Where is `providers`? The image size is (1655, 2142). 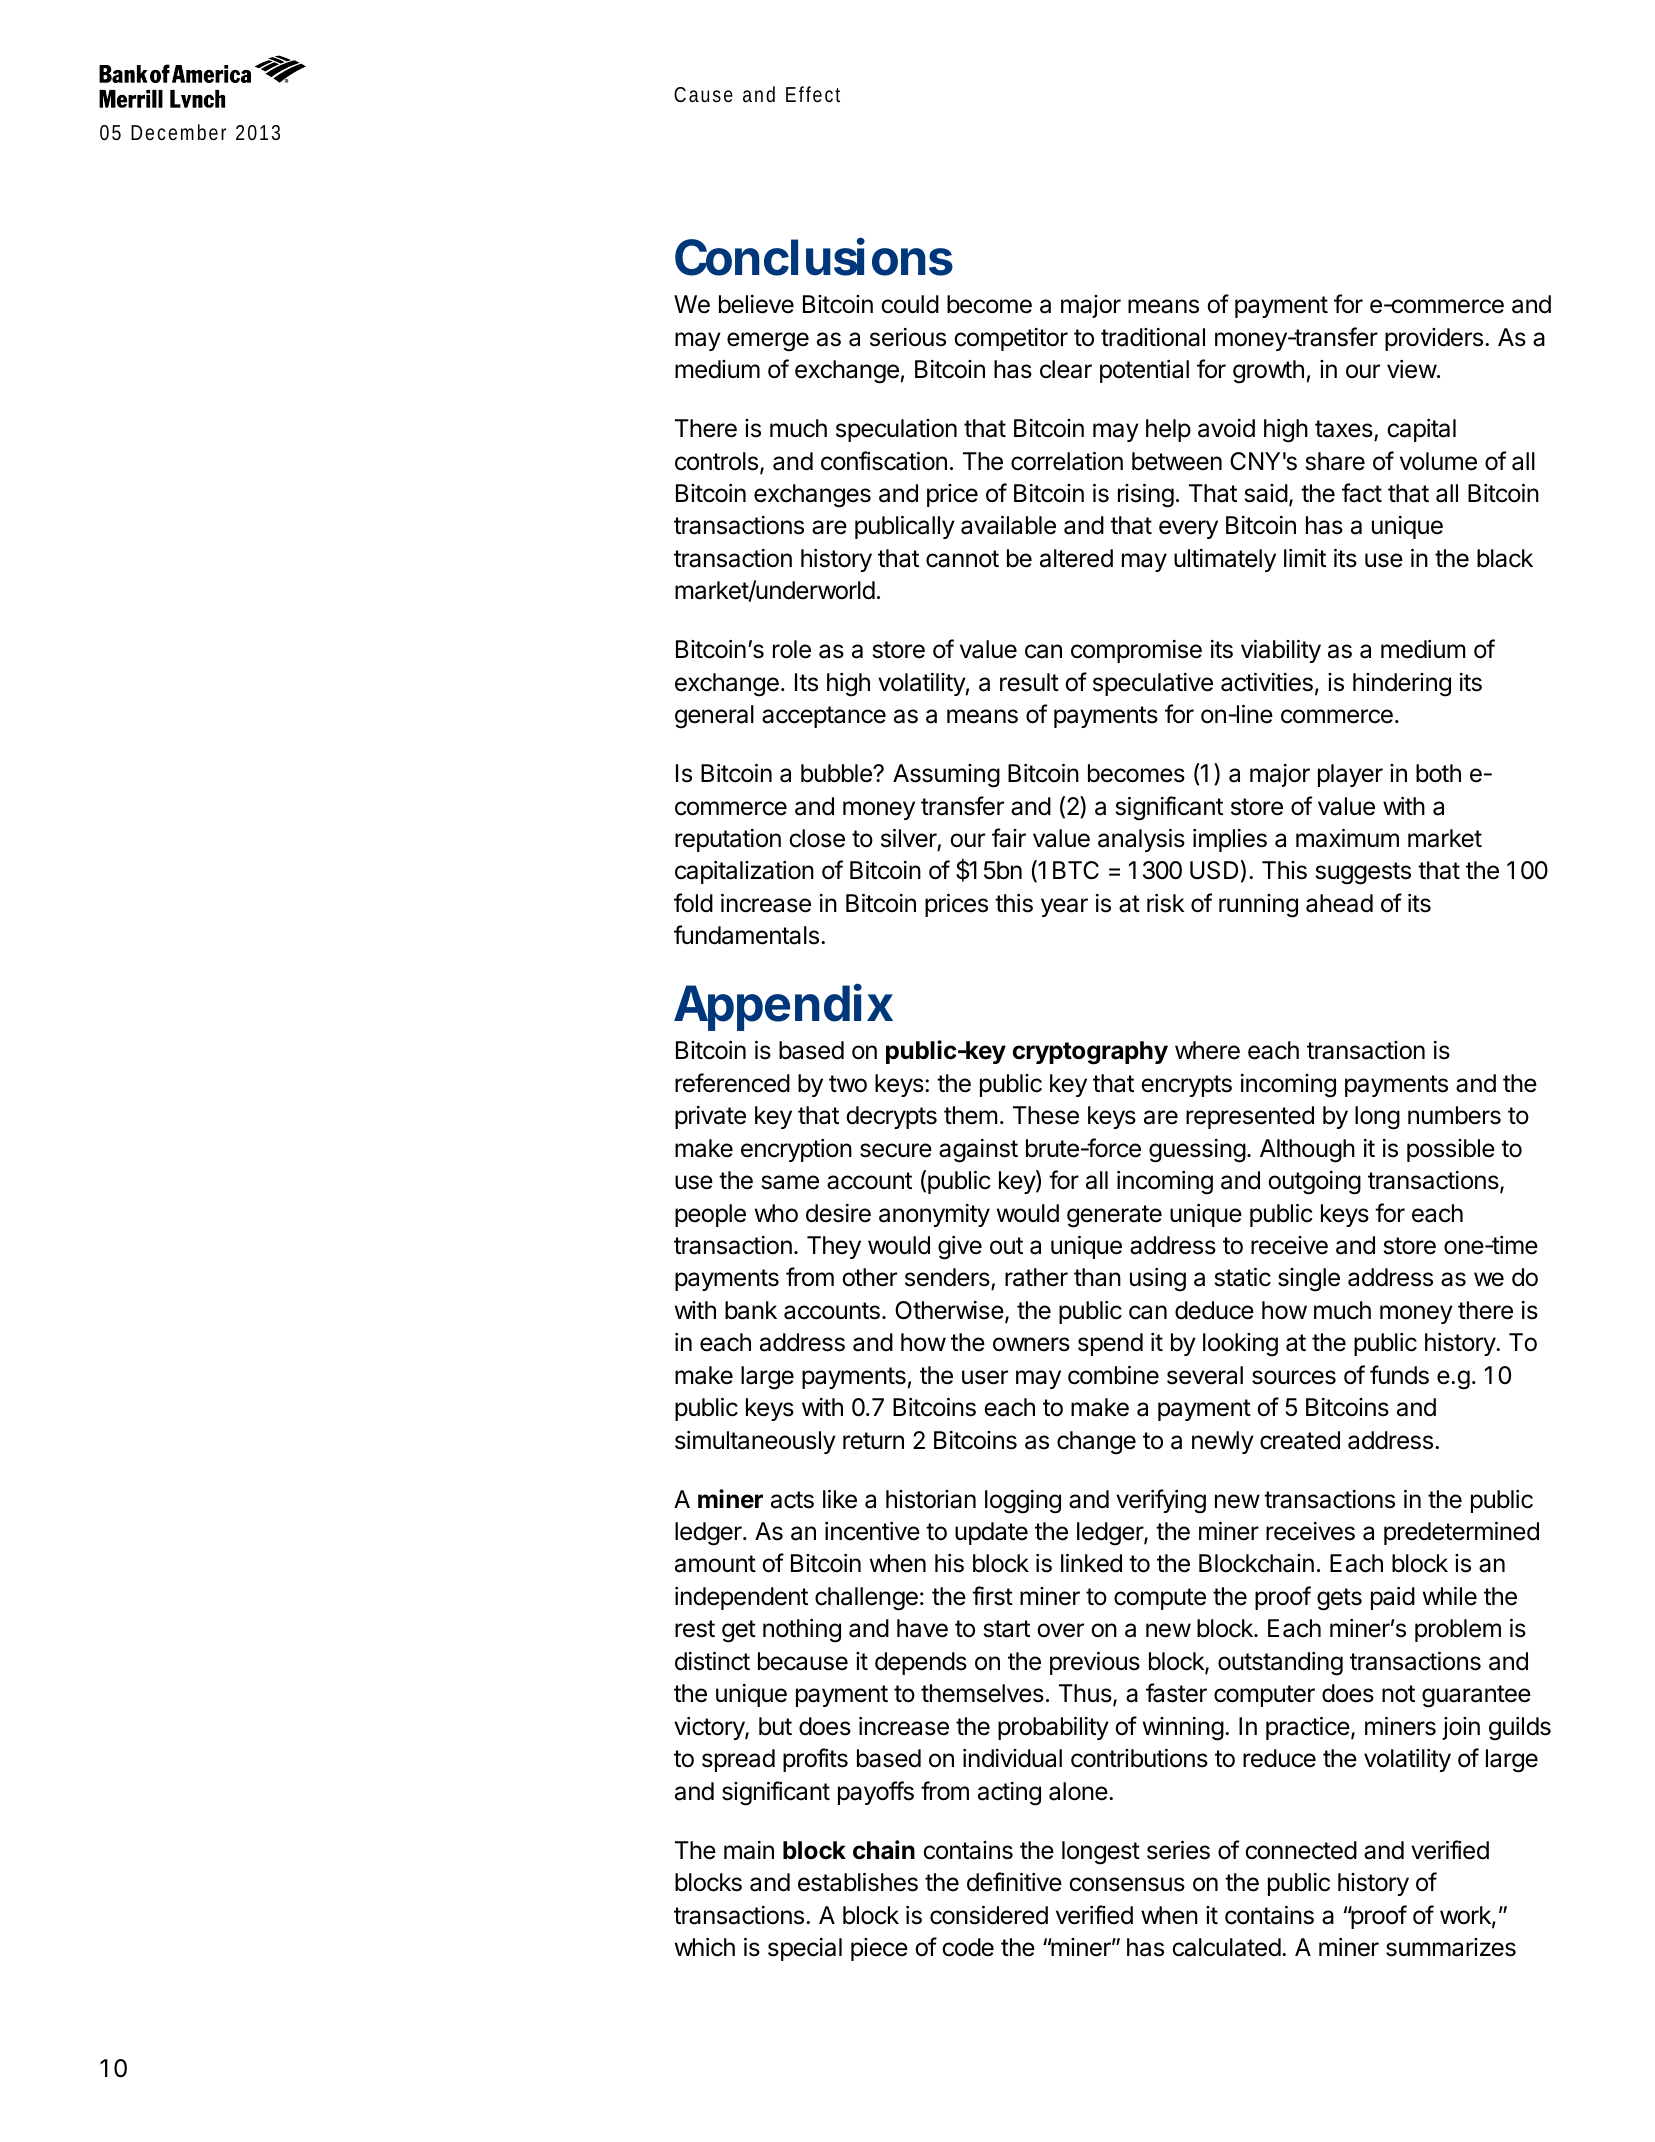 providers is located at coordinates (1434, 339).
